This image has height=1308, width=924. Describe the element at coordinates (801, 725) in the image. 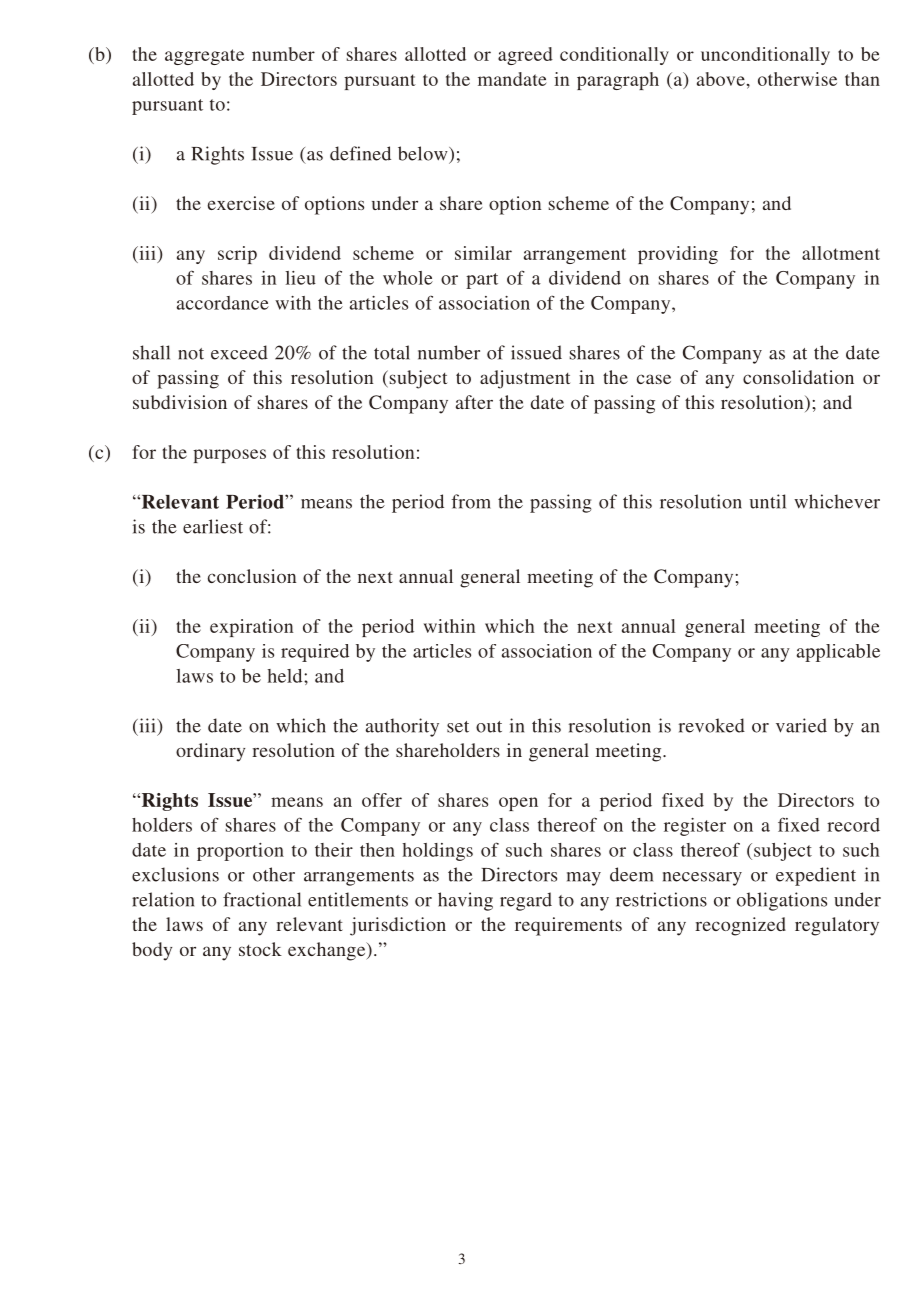

I see `varied` at that location.
